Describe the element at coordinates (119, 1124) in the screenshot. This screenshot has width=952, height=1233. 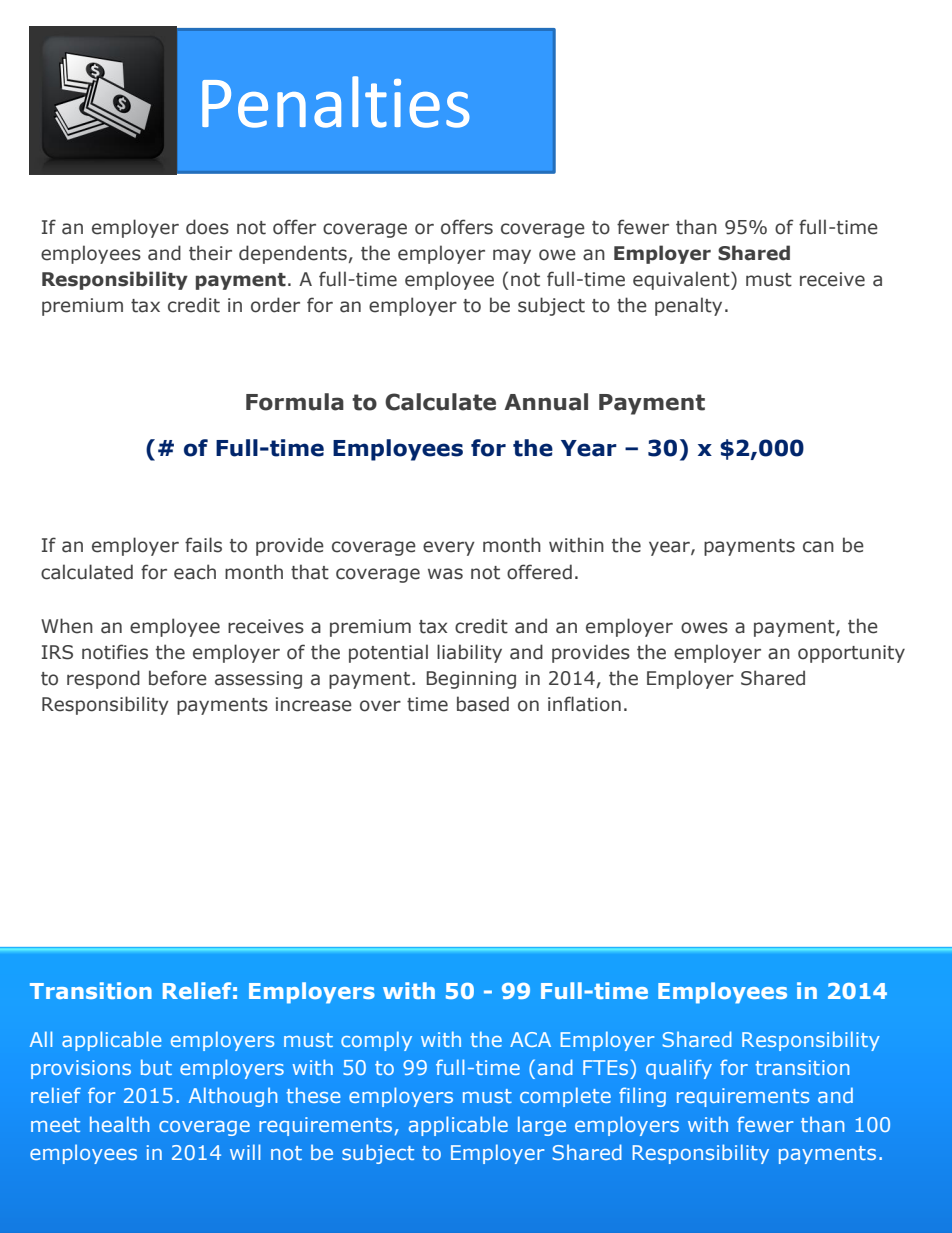
I see `health` at that location.
